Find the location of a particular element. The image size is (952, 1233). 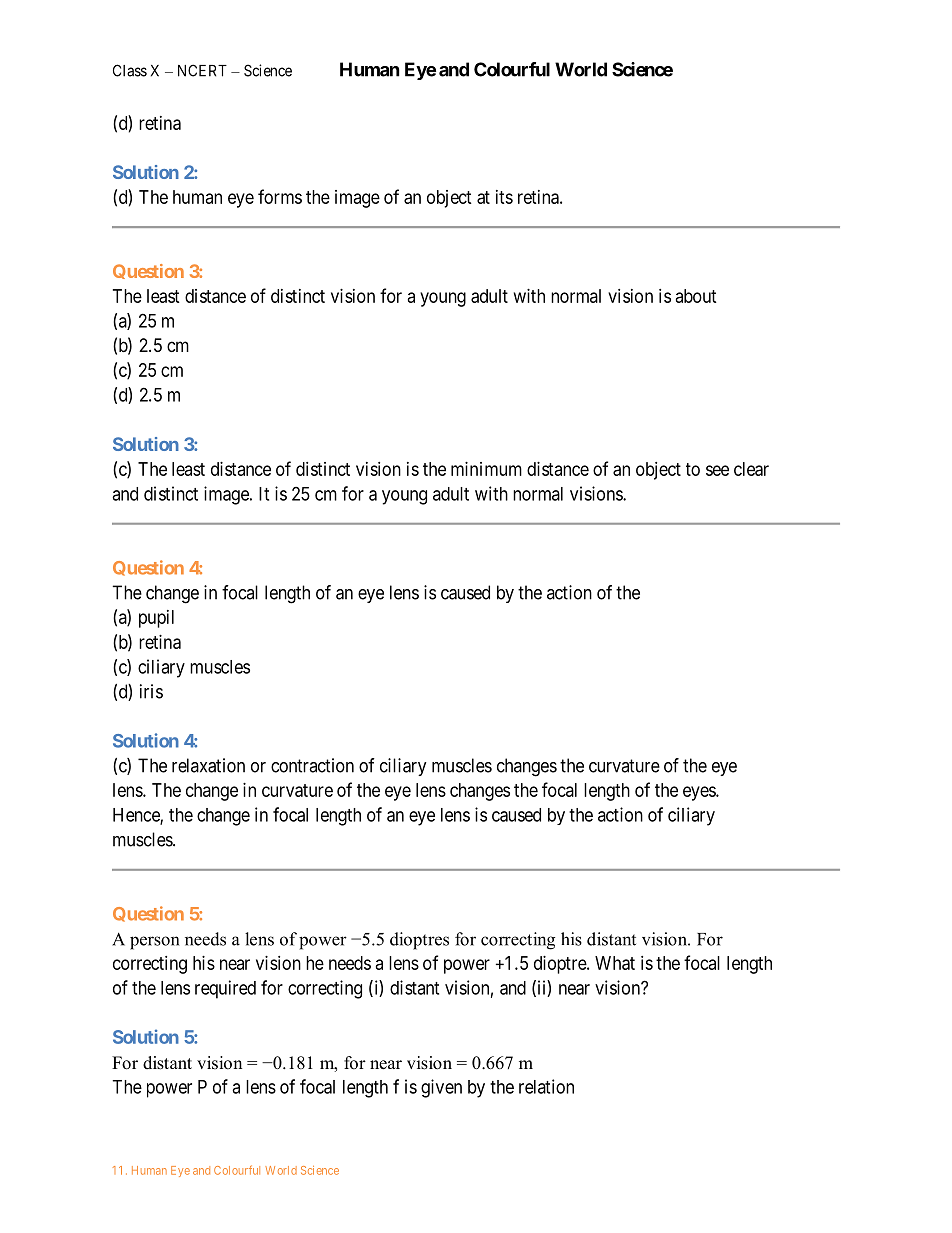

required is located at coordinates (225, 989).
